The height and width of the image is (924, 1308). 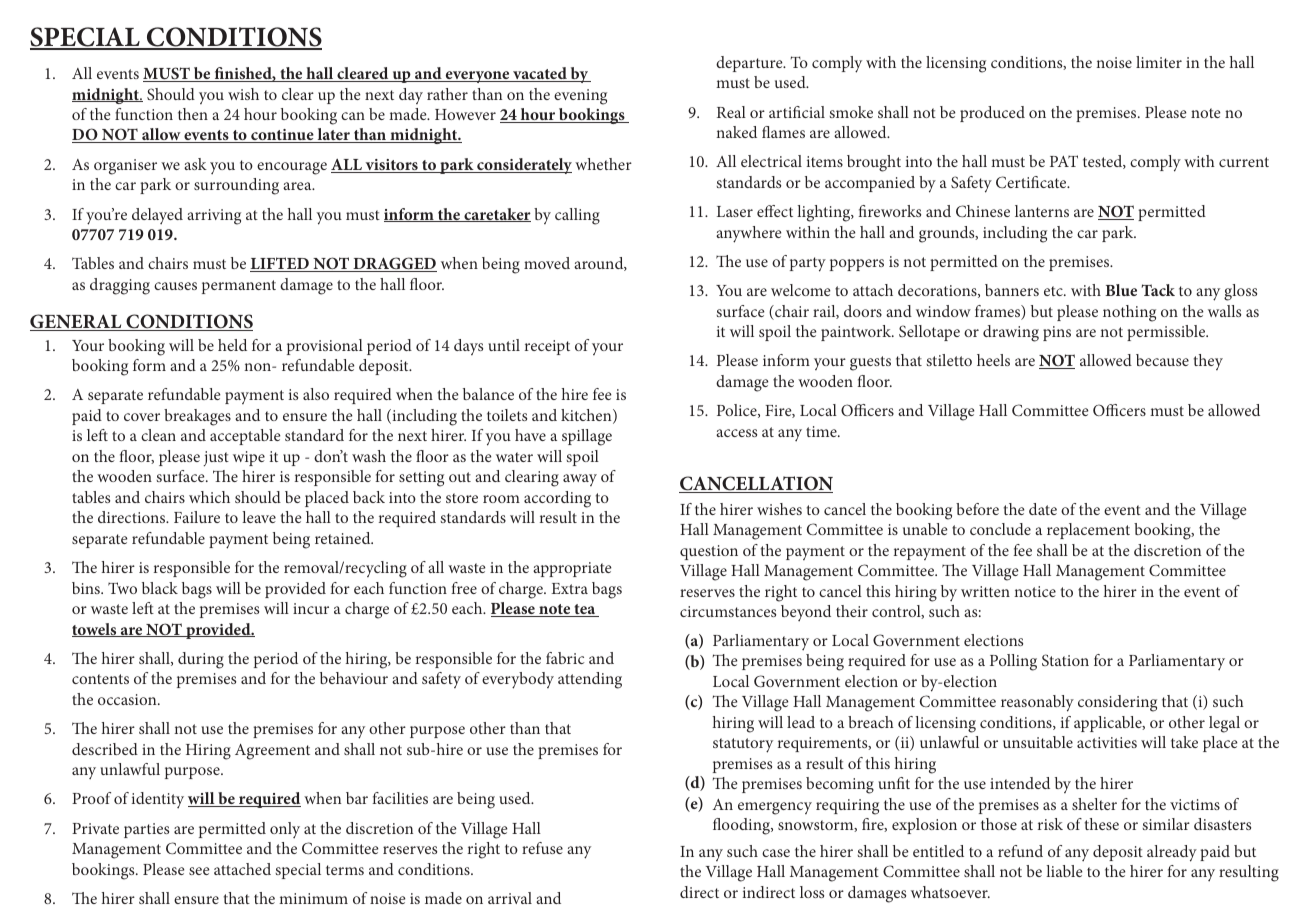 I want to click on Station, so click(x=1065, y=660).
